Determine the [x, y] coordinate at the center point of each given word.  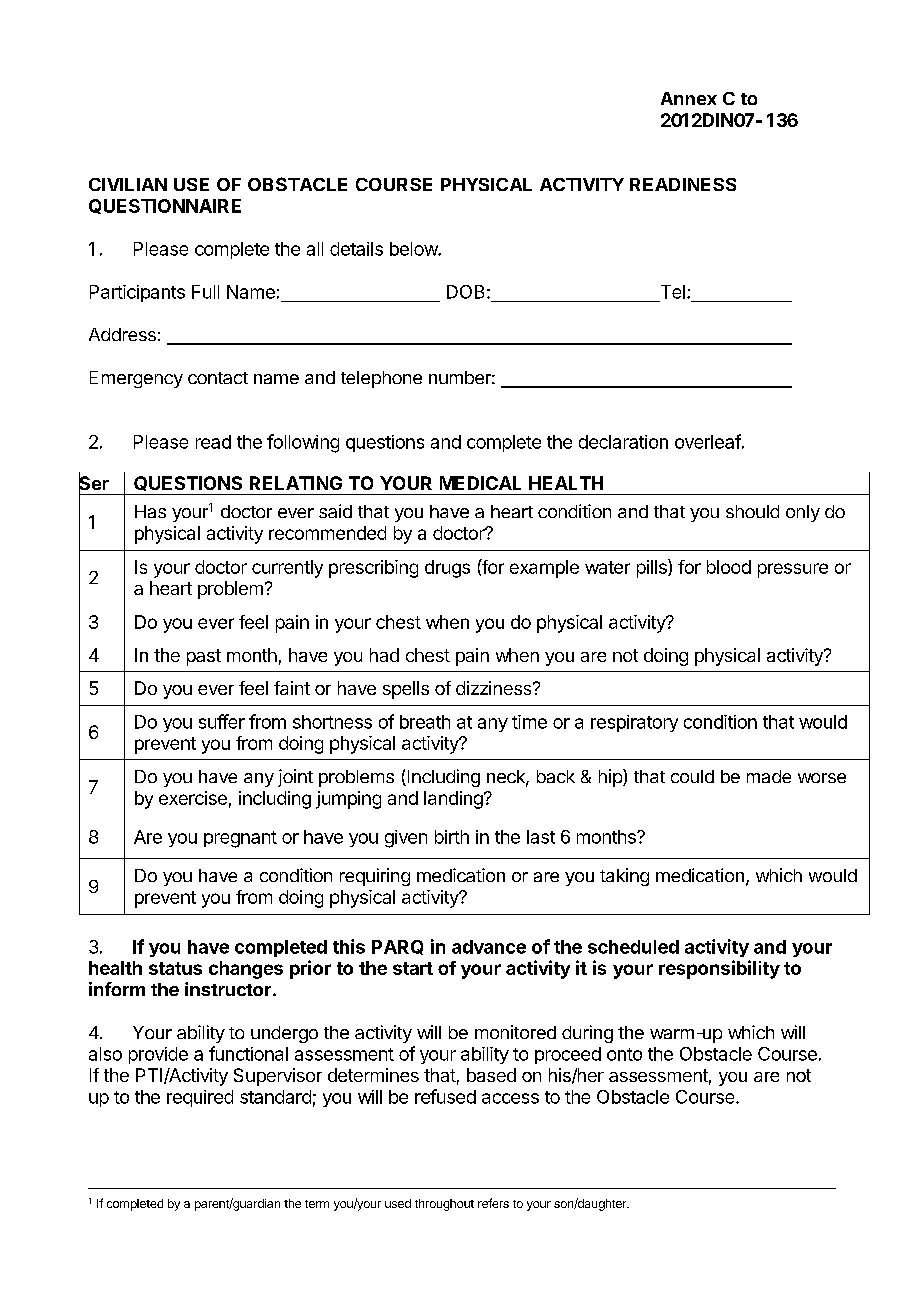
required [200, 1098]
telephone [381, 379]
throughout [444, 1205]
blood [729, 567]
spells [406, 690]
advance [489, 947]
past [204, 657]
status [175, 968]
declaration [623, 442]
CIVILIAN [128, 184]
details [356, 249]
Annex [689, 98]
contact [218, 378]
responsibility [719, 969]
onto [624, 1054]
